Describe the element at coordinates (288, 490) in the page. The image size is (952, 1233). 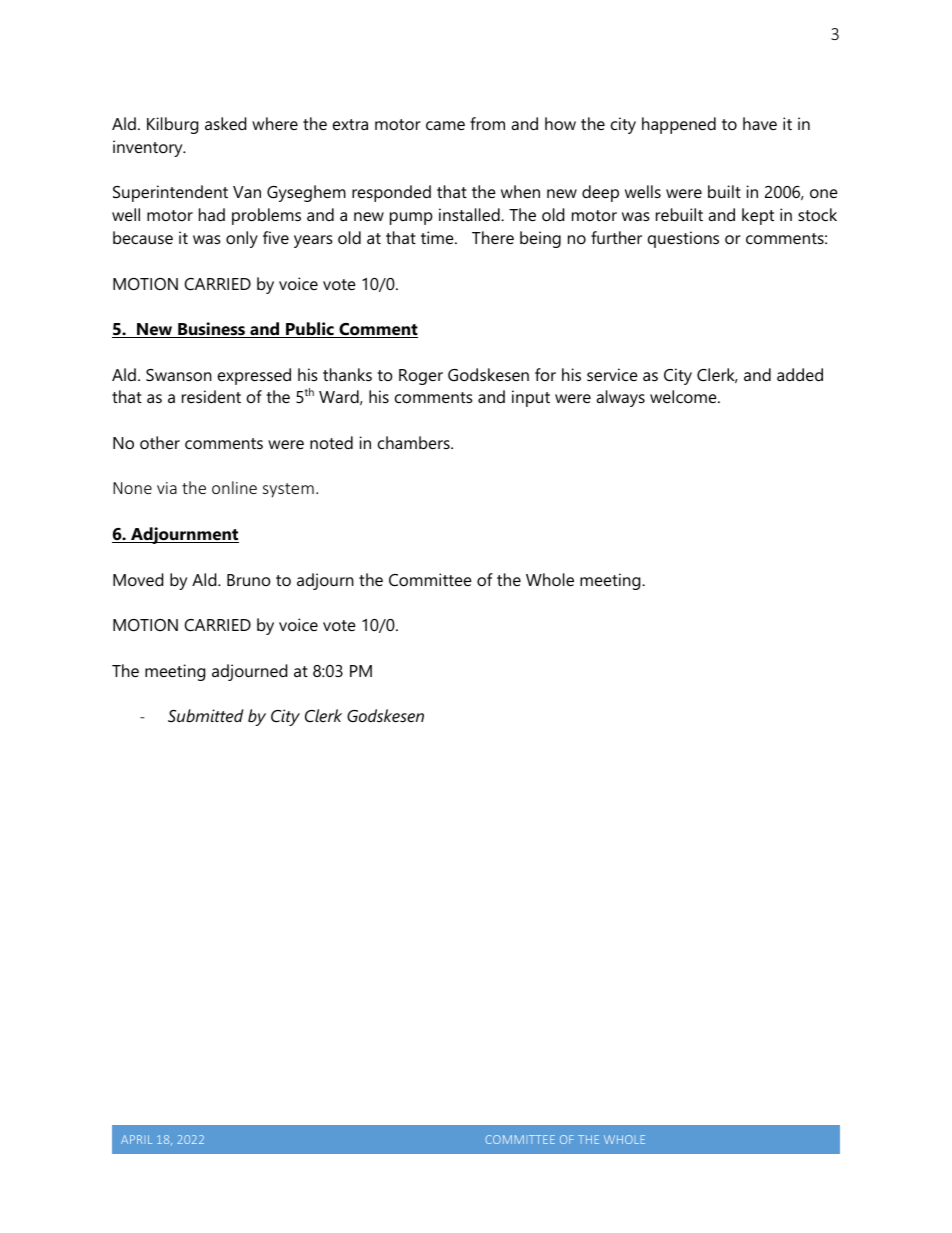
I see `system` at that location.
